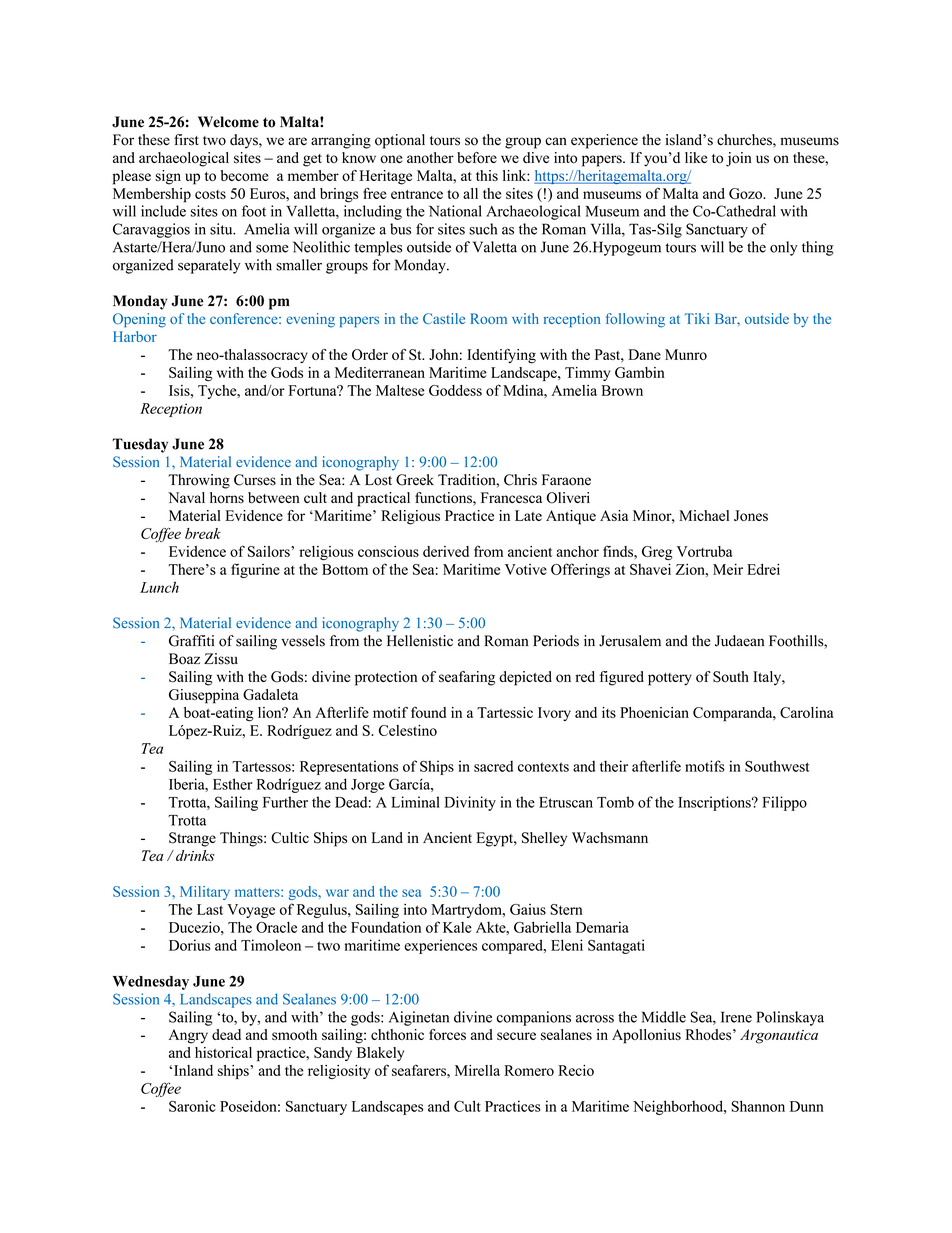 The image size is (952, 1233). What do you see at coordinates (186, 140) in the document?
I see `first` at bounding box center [186, 140].
